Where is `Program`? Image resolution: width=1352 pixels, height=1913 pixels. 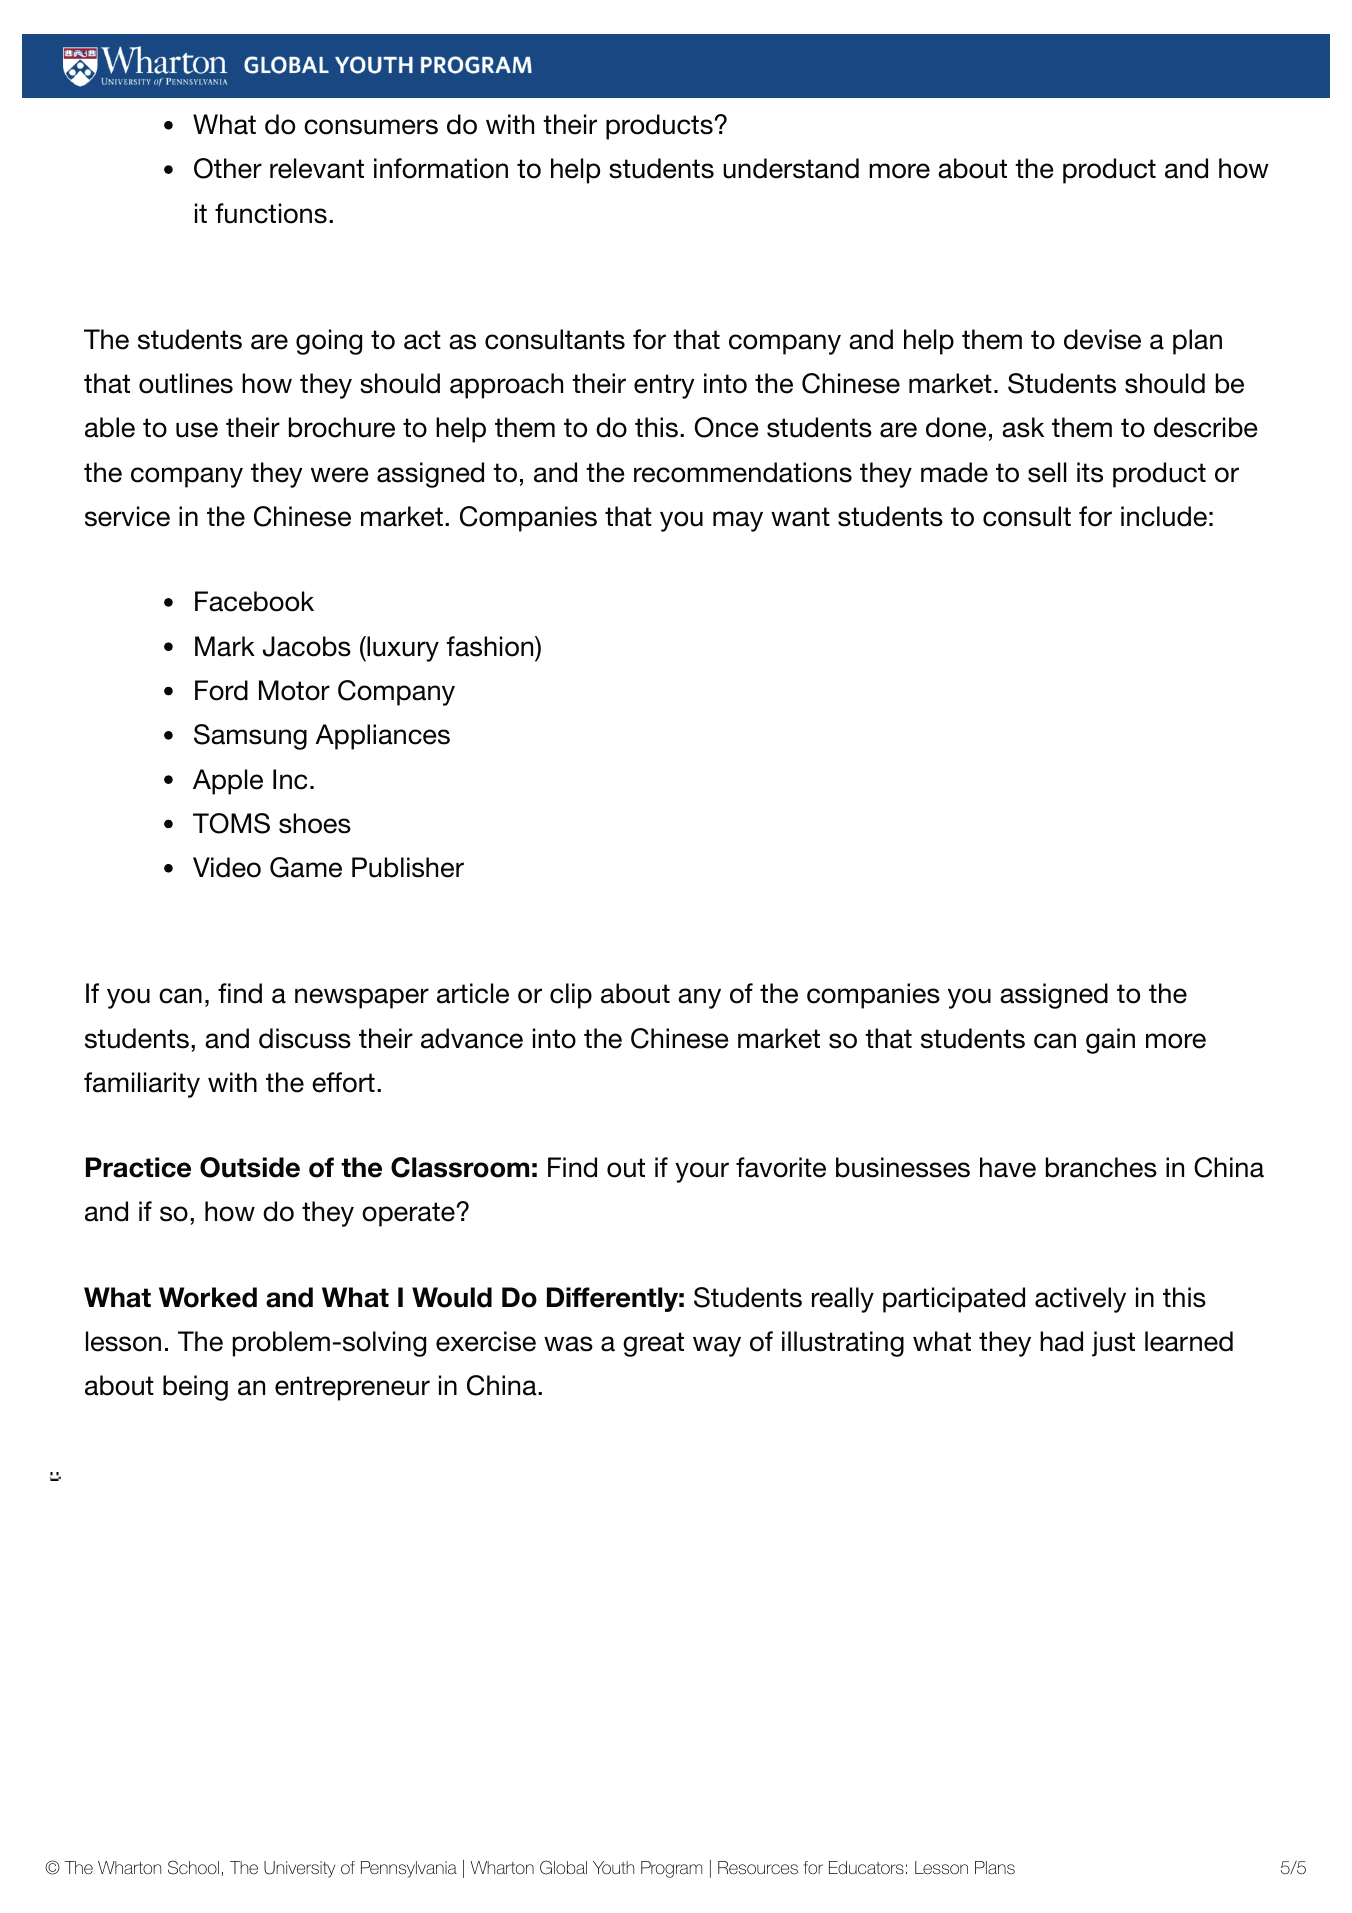 Program is located at coordinates (671, 1869).
